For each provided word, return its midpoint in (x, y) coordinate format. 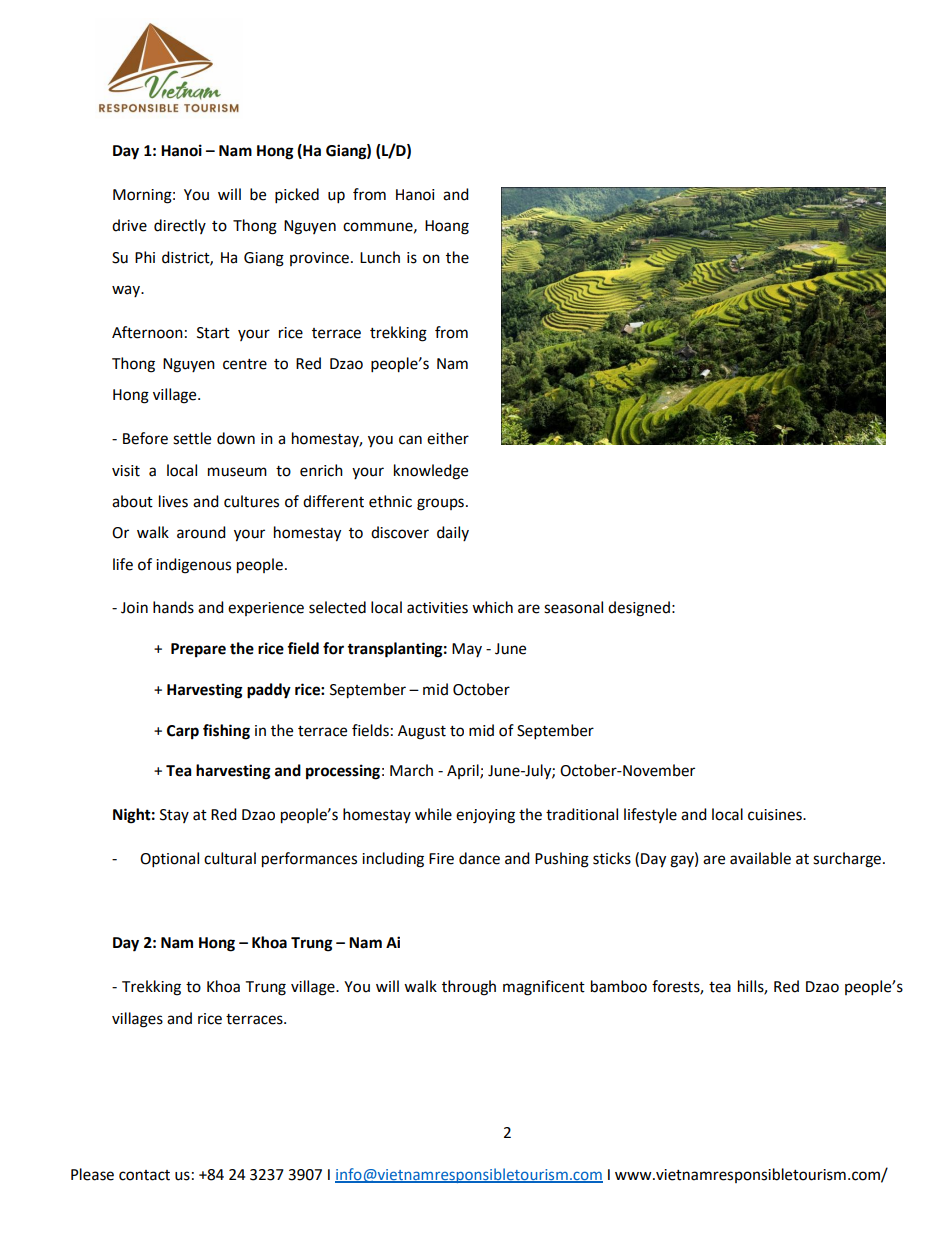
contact (144, 1175)
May (467, 650)
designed (639, 609)
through (469, 988)
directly (180, 226)
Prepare (198, 650)
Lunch (380, 257)
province (319, 259)
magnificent (544, 988)
